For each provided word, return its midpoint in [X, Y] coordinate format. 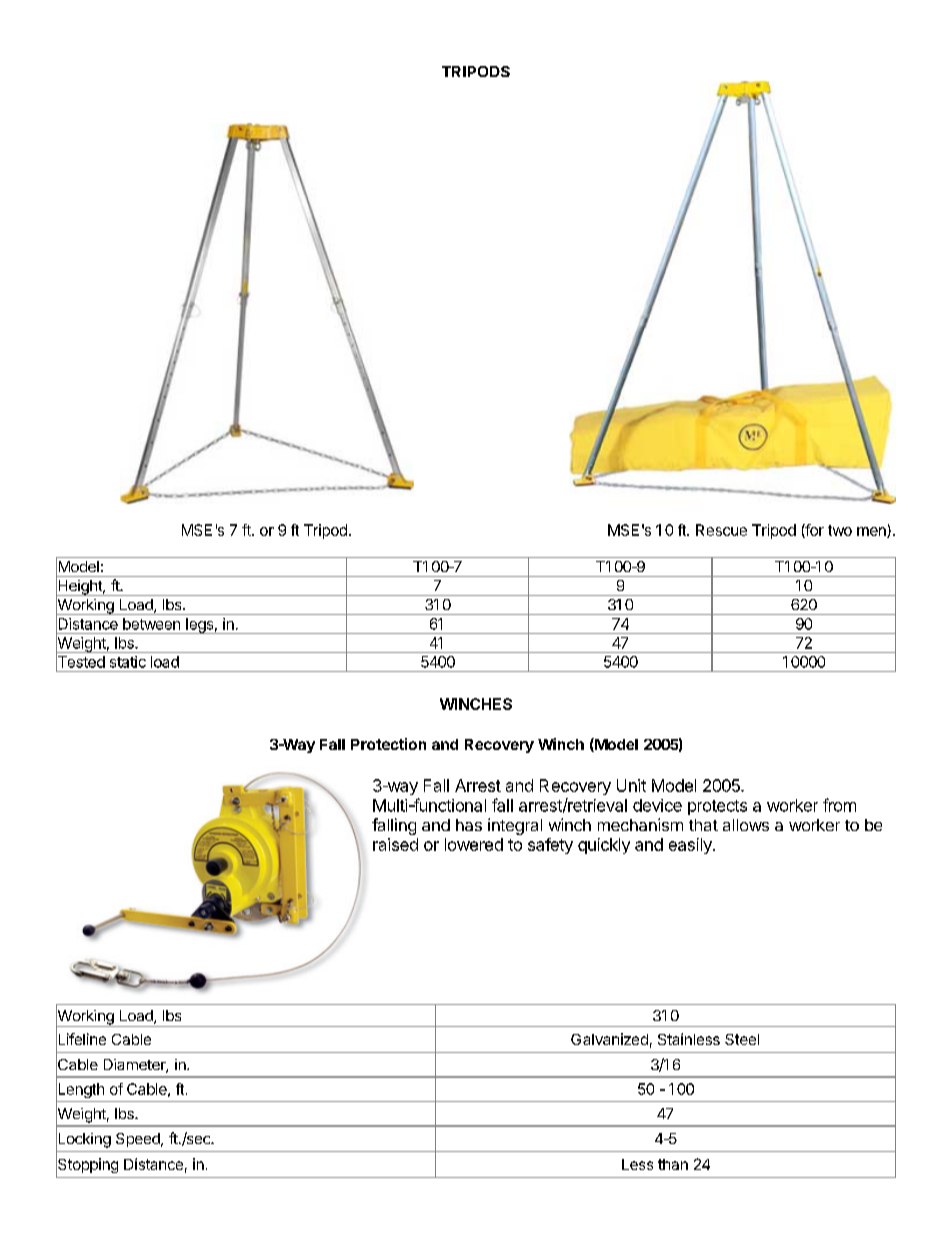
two [840, 530]
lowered [474, 844]
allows [746, 825]
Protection [388, 744]
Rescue [721, 530]
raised [395, 844]
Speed [139, 1140]
